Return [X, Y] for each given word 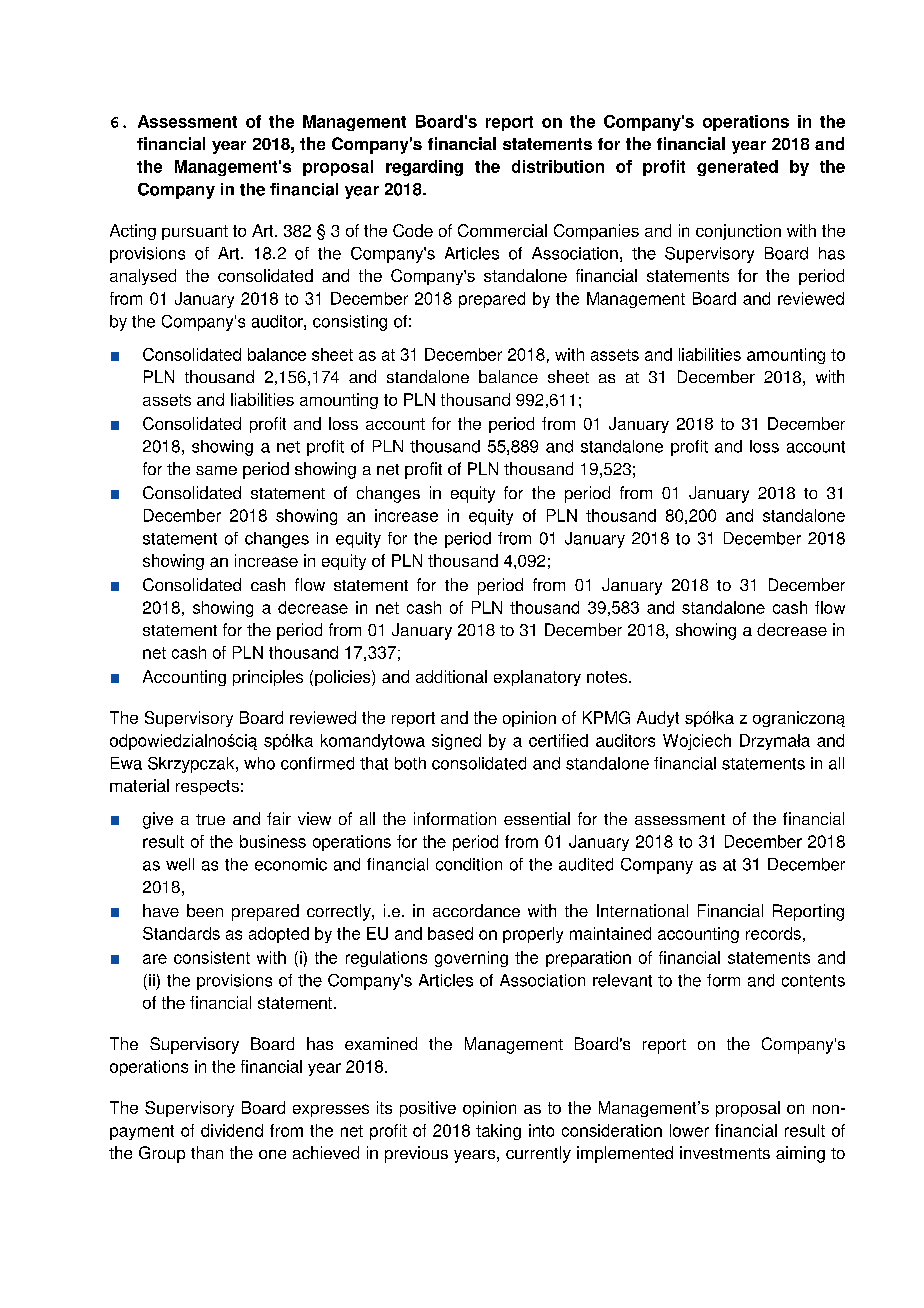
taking [498, 1132]
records [773, 933]
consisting [350, 323]
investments [725, 1152]
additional [451, 676]
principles [268, 678]
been [205, 910]
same [216, 470]
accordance [476, 910]
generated [737, 168]
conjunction [738, 232]
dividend [232, 1130]
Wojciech [697, 742]
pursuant [195, 232]
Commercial [502, 230]
